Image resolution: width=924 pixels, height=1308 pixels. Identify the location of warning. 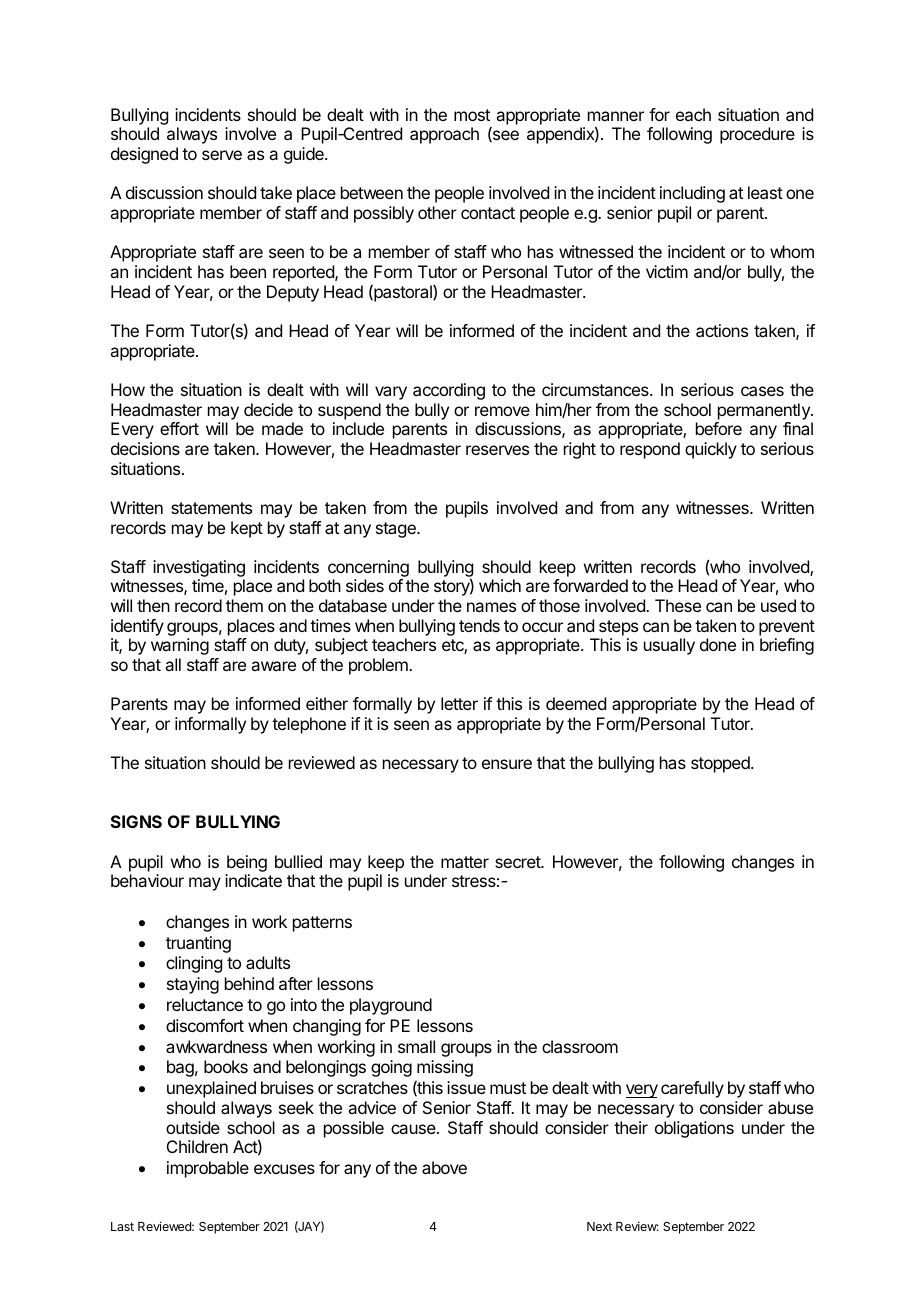
(180, 646).
